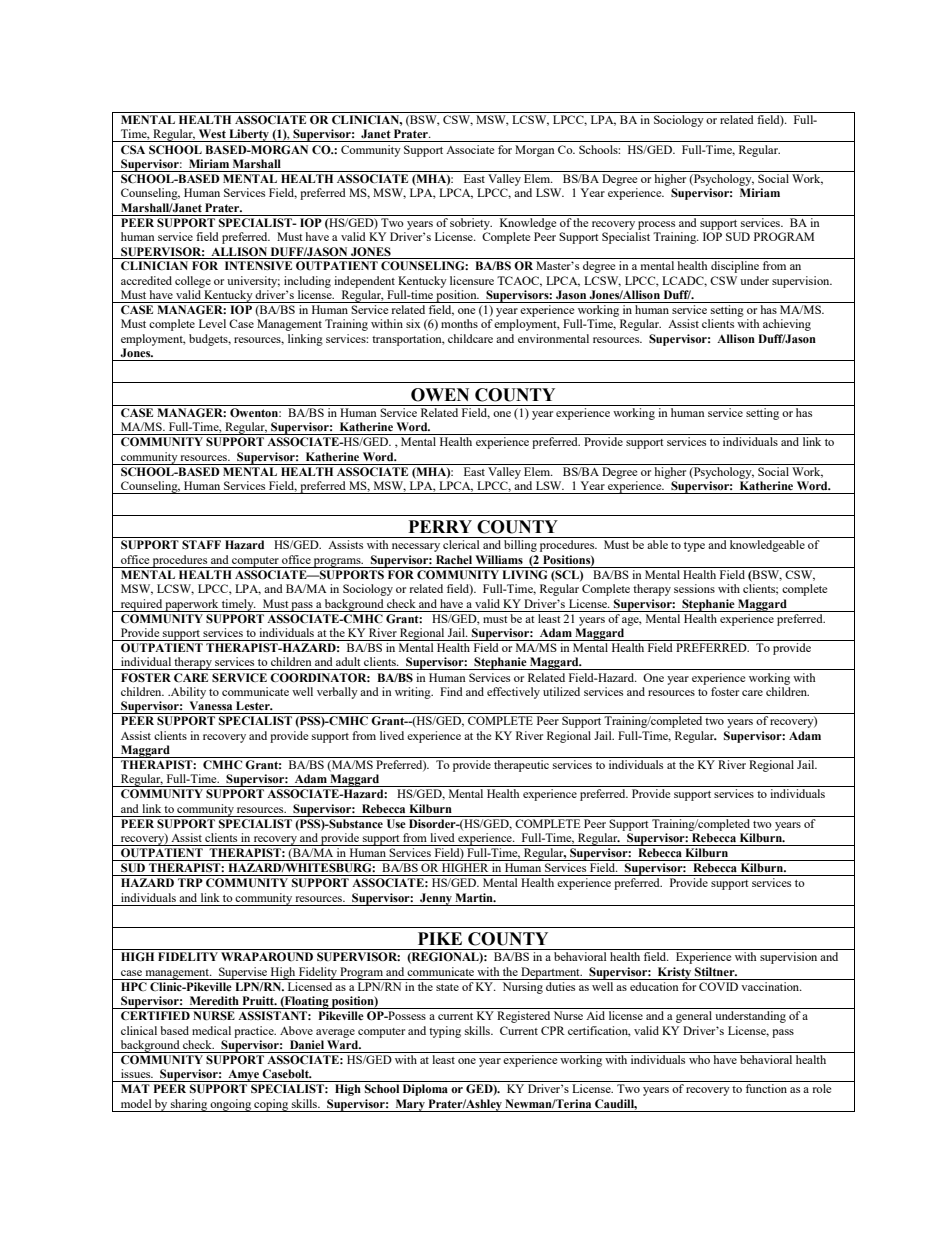 Image resolution: width=952 pixels, height=1233 pixels. What do you see at coordinates (499, 559) in the image?
I see `Williams` at bounding box center [499, 559].
